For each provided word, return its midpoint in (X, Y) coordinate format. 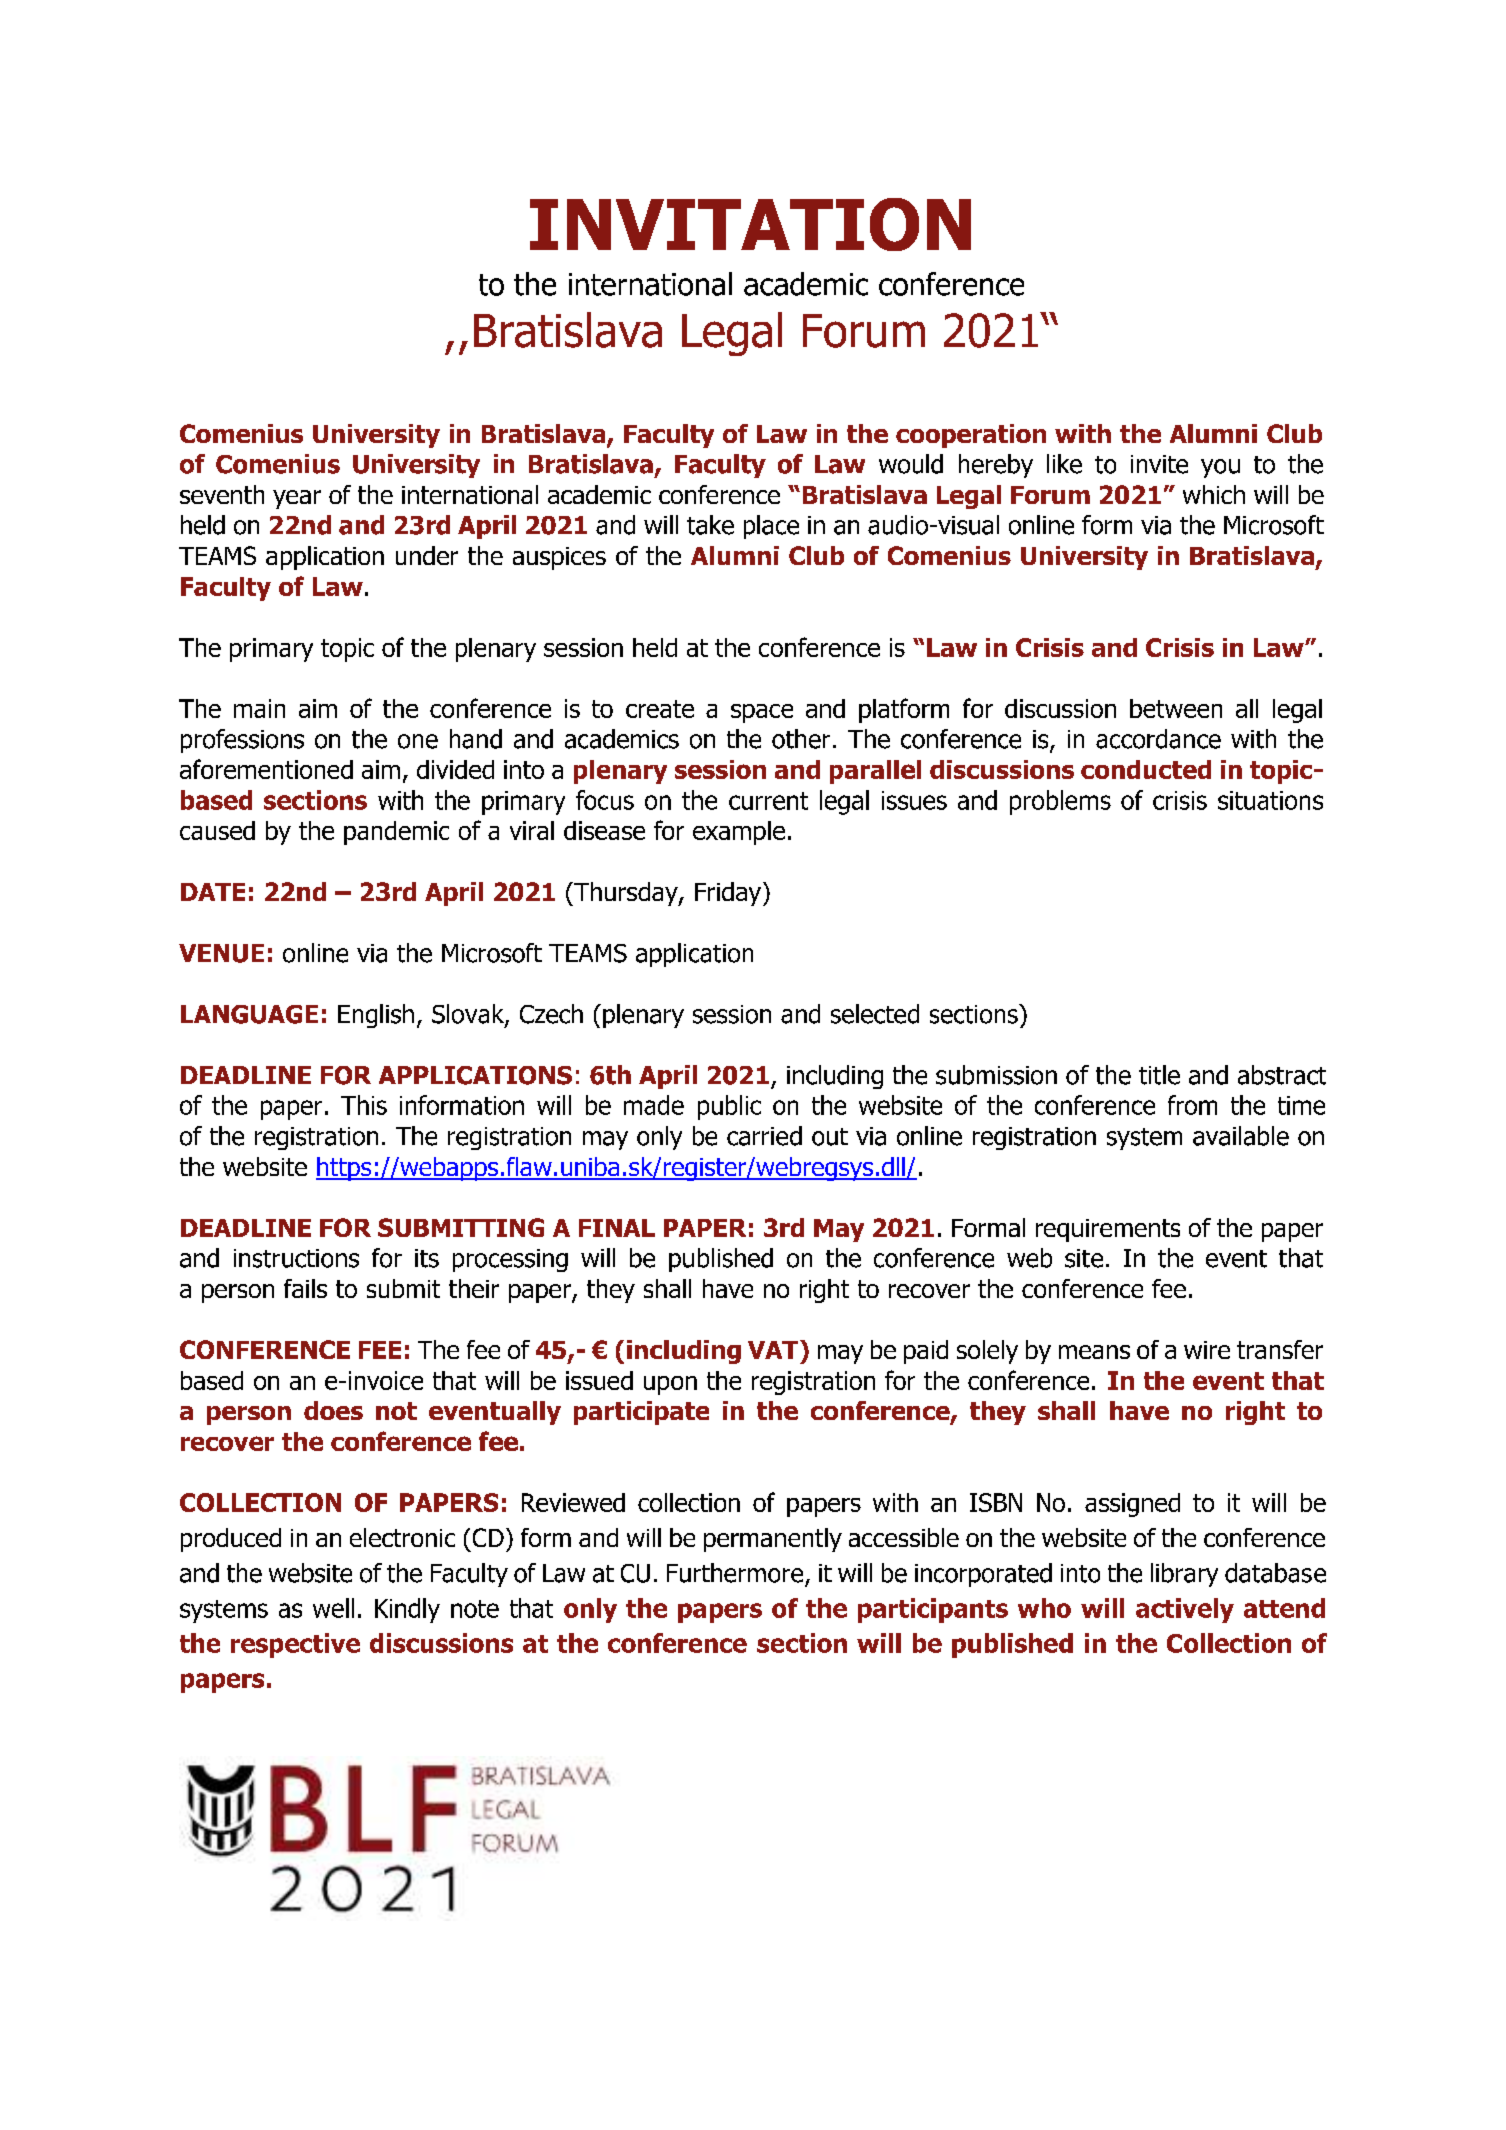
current (768, 801)
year (297, 499)
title (1159, 1075)
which (1214, 494)
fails (305, 1288)
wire (1207, 1350)
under (427, 555)
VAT (773, 1350)
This (364, 1105)
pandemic (396, 833)
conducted (1146, 769)
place (771, 527)
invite (1159, 464)
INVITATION (750, 224)
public (729, 1107)
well (333, 1608)
